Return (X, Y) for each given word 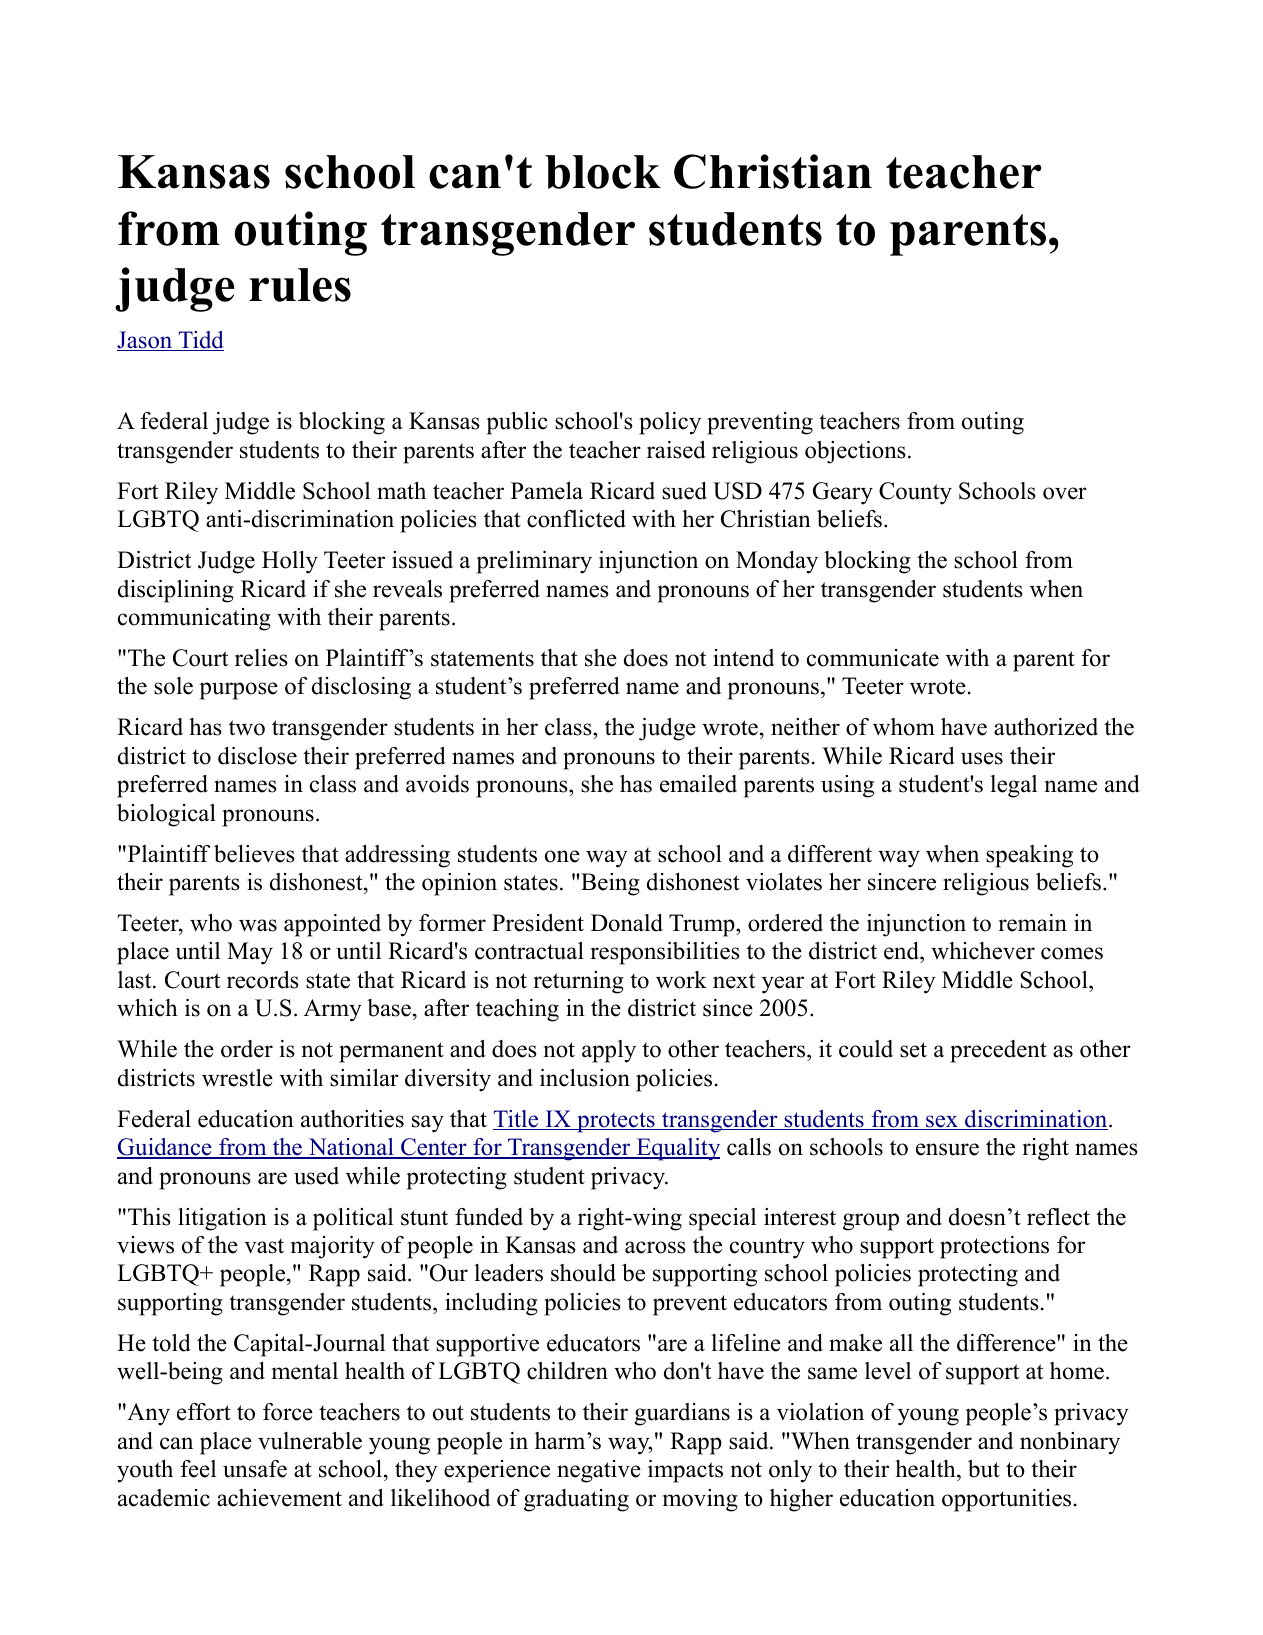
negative (599, 1471)
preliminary (534, 562)
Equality (677, 1149)
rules (300, 285)
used (316, 1176)
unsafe (255, 1469)
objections (855, 452)
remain (1032, 923)
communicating (194, 619)
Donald (627, 923)
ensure (947, 1149)
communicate (873, 658)
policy (670, 423)
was (258, 925)
